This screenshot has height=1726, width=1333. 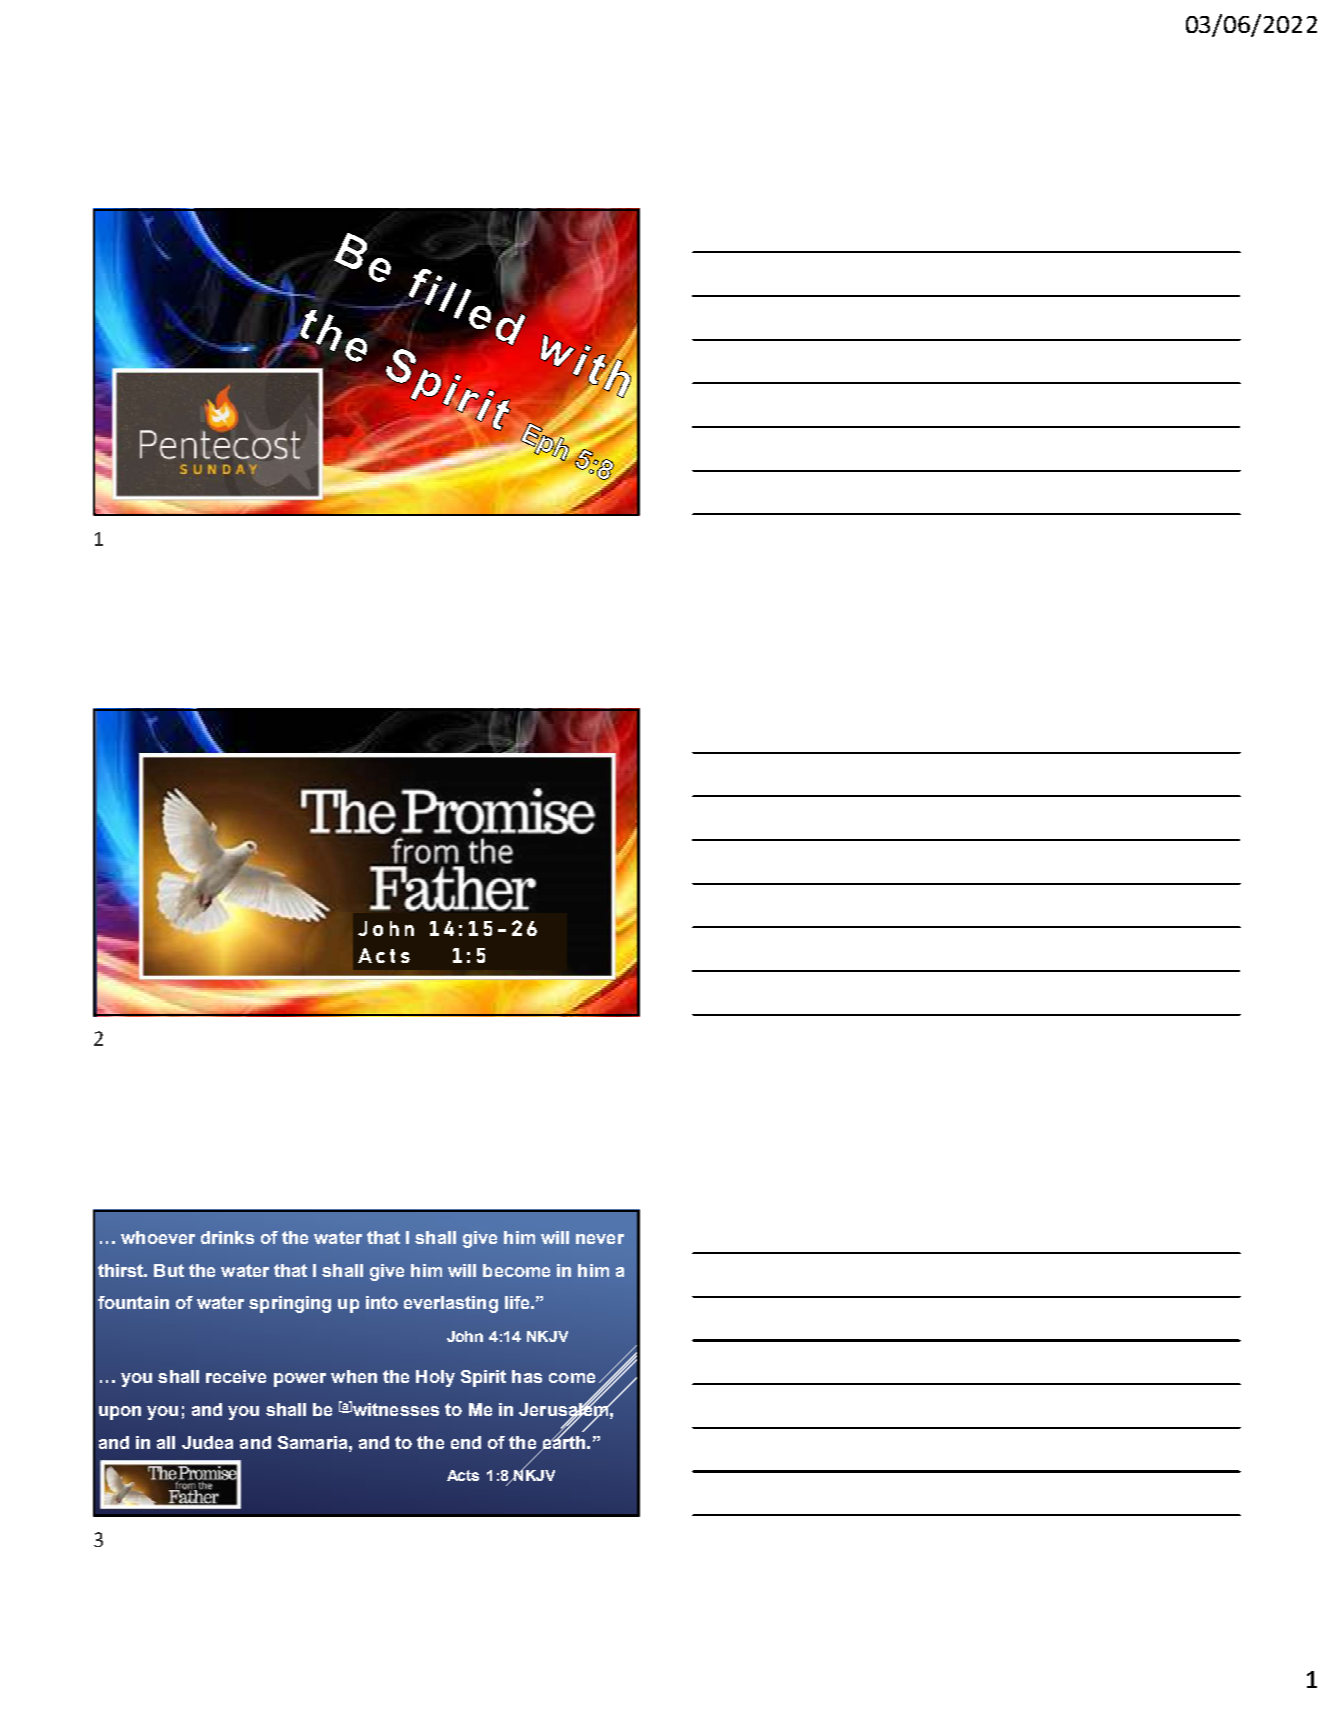 What do you see at coordinates (236, 1376) in the screenshot?
I see `receive` at bounding box center [236, 1376].
